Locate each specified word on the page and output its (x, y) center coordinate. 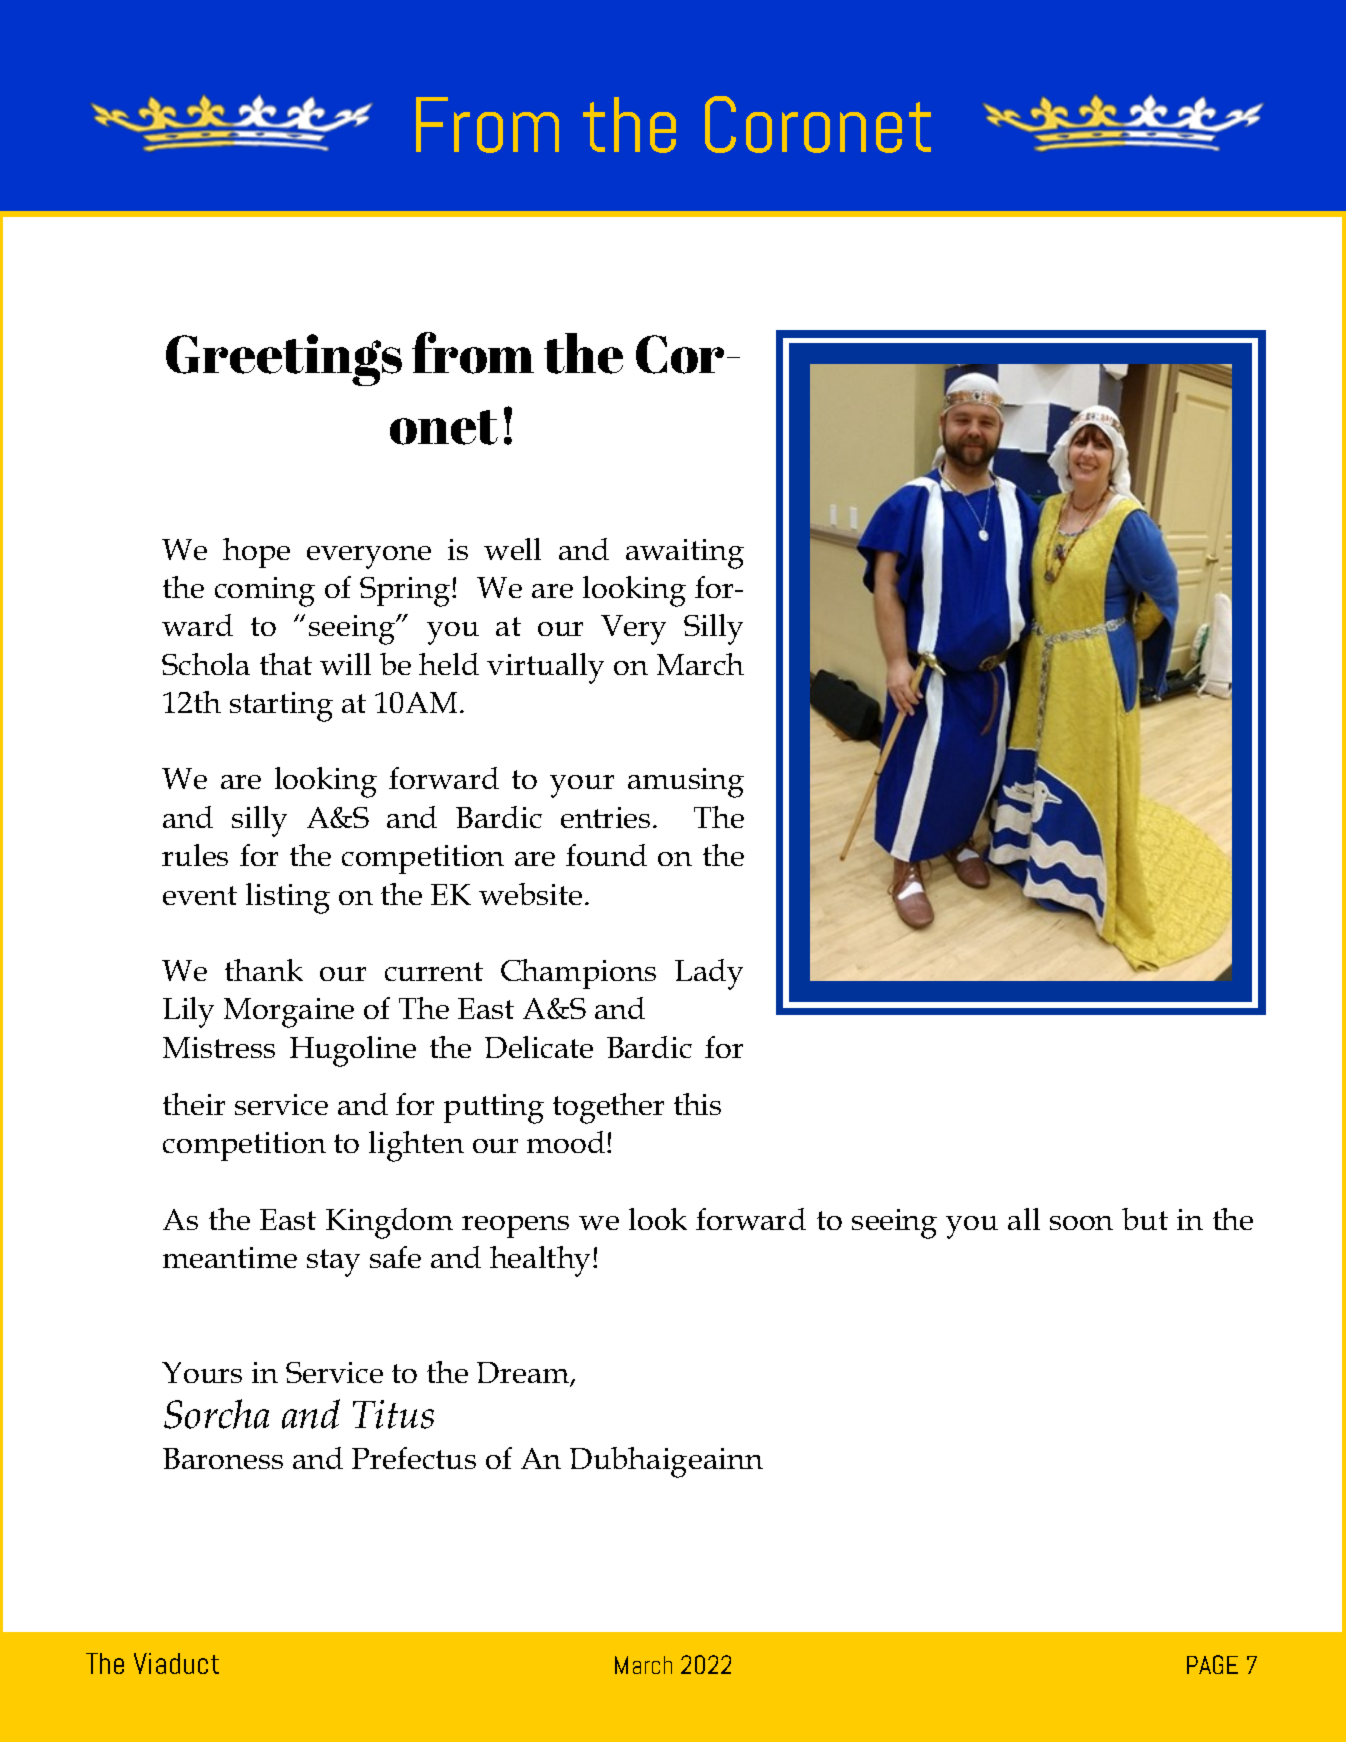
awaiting (685, 554)
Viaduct (176, 1663)
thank (264, 970)
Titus (393, 1414)
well (512, 549)
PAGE (1212, 1664)
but (1145, 1219)
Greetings (284, 360)
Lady (709, 974)
